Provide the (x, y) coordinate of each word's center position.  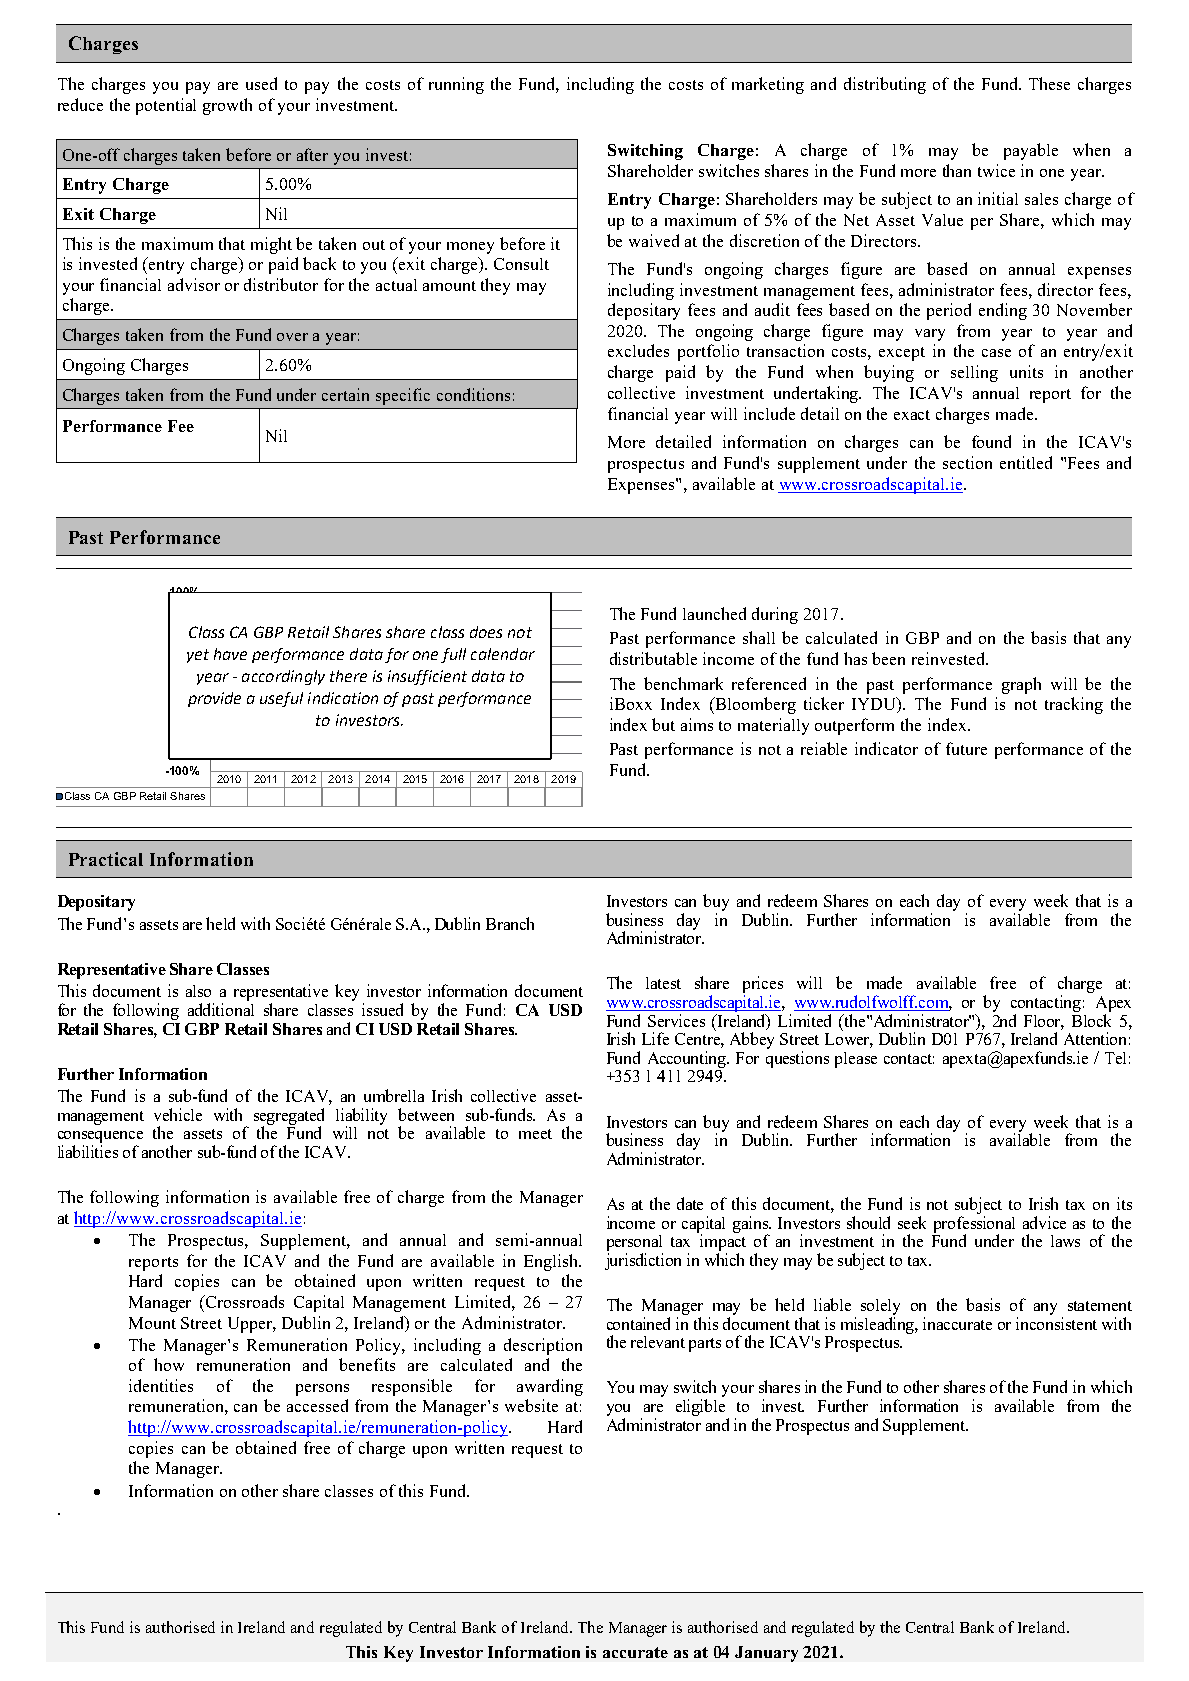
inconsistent (1056, 1323)
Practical (106, 859)
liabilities (88, 1151)
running (456, 85)
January (766, 1654)
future (966, 748)
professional (974, 1225)
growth (227, 106)
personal (634, 1243)
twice (996, 170)
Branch (510, 923)
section (967, 462)
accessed (317, 1405)
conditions (473, 394)
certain (345, 394)
